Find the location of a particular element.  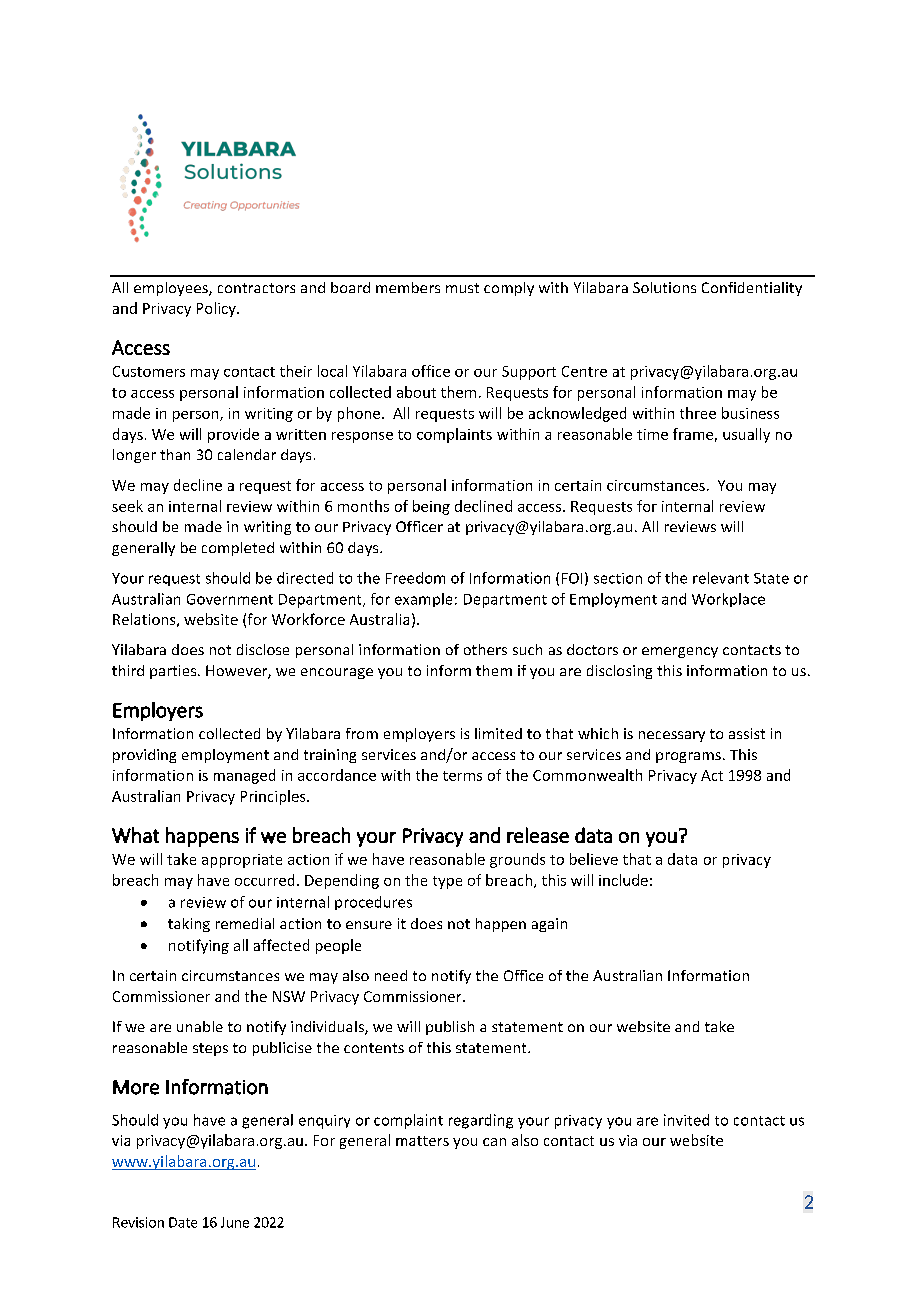

programs is located at coordinates (688, 757).
